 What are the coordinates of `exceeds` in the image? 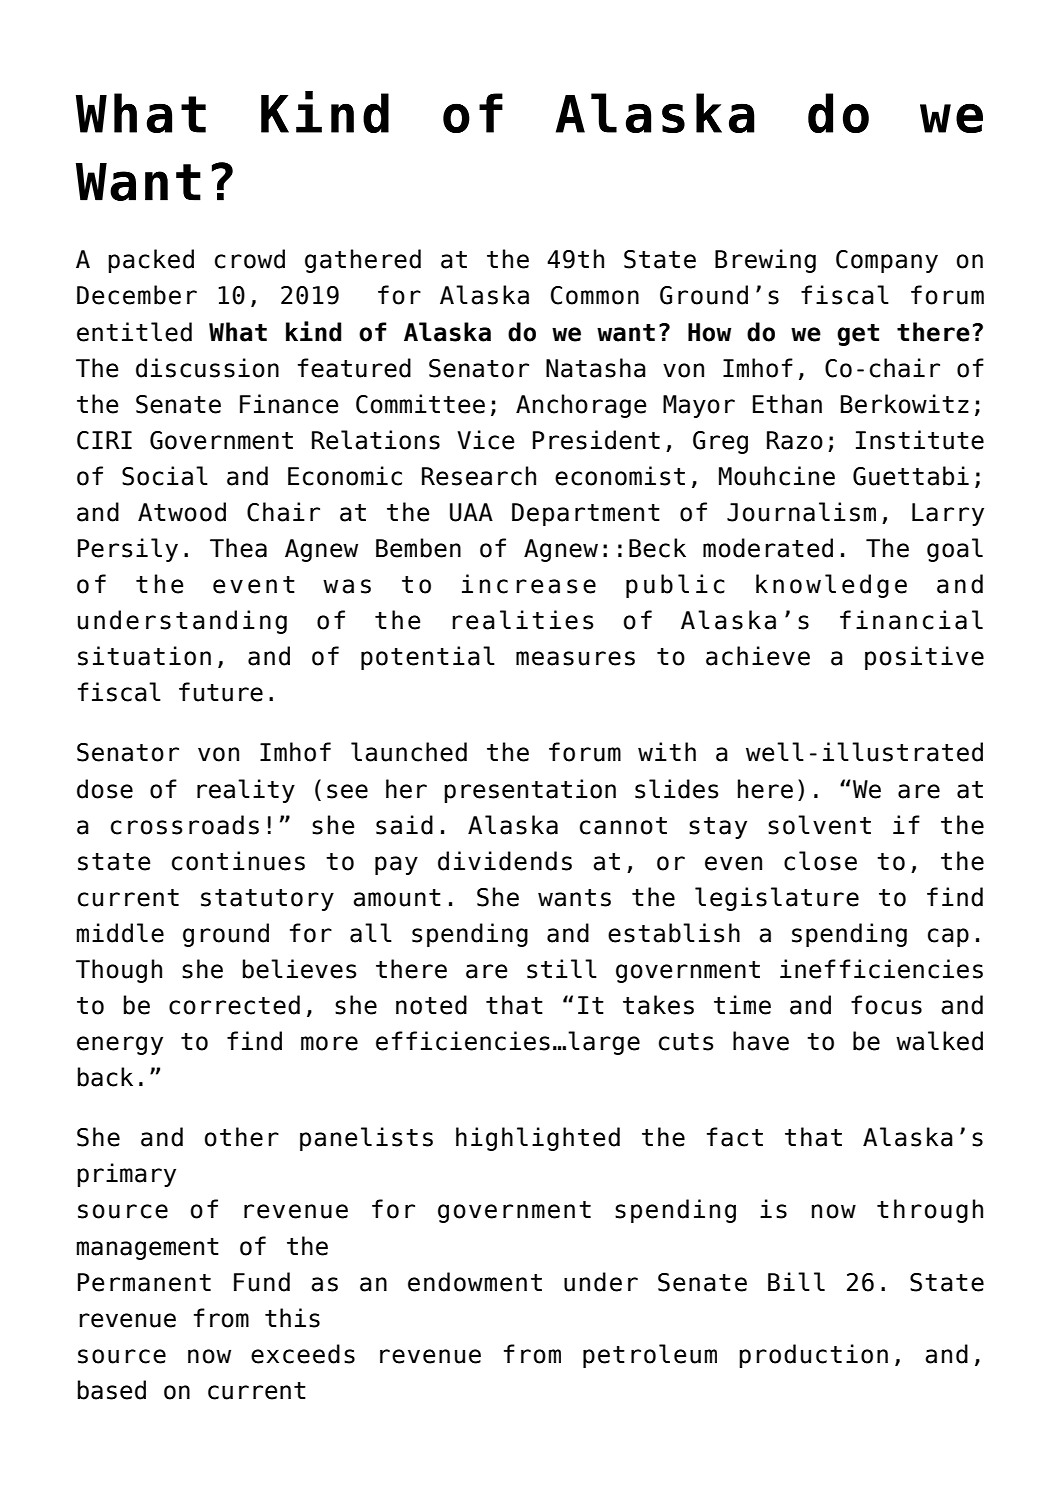 It's located at (303, 1354).
